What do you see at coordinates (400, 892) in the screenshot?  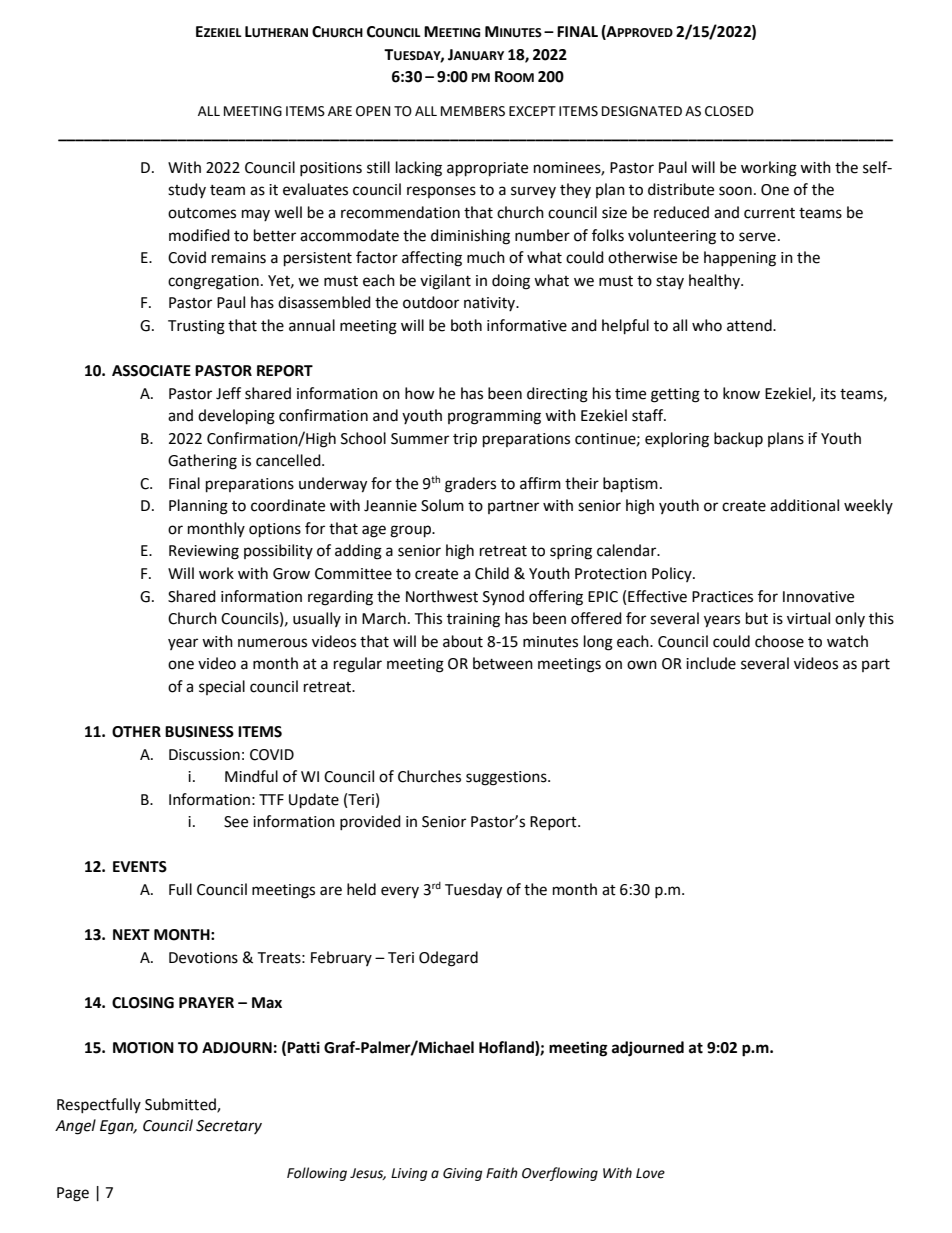 I see `every` at bounding box center [400, 892].
